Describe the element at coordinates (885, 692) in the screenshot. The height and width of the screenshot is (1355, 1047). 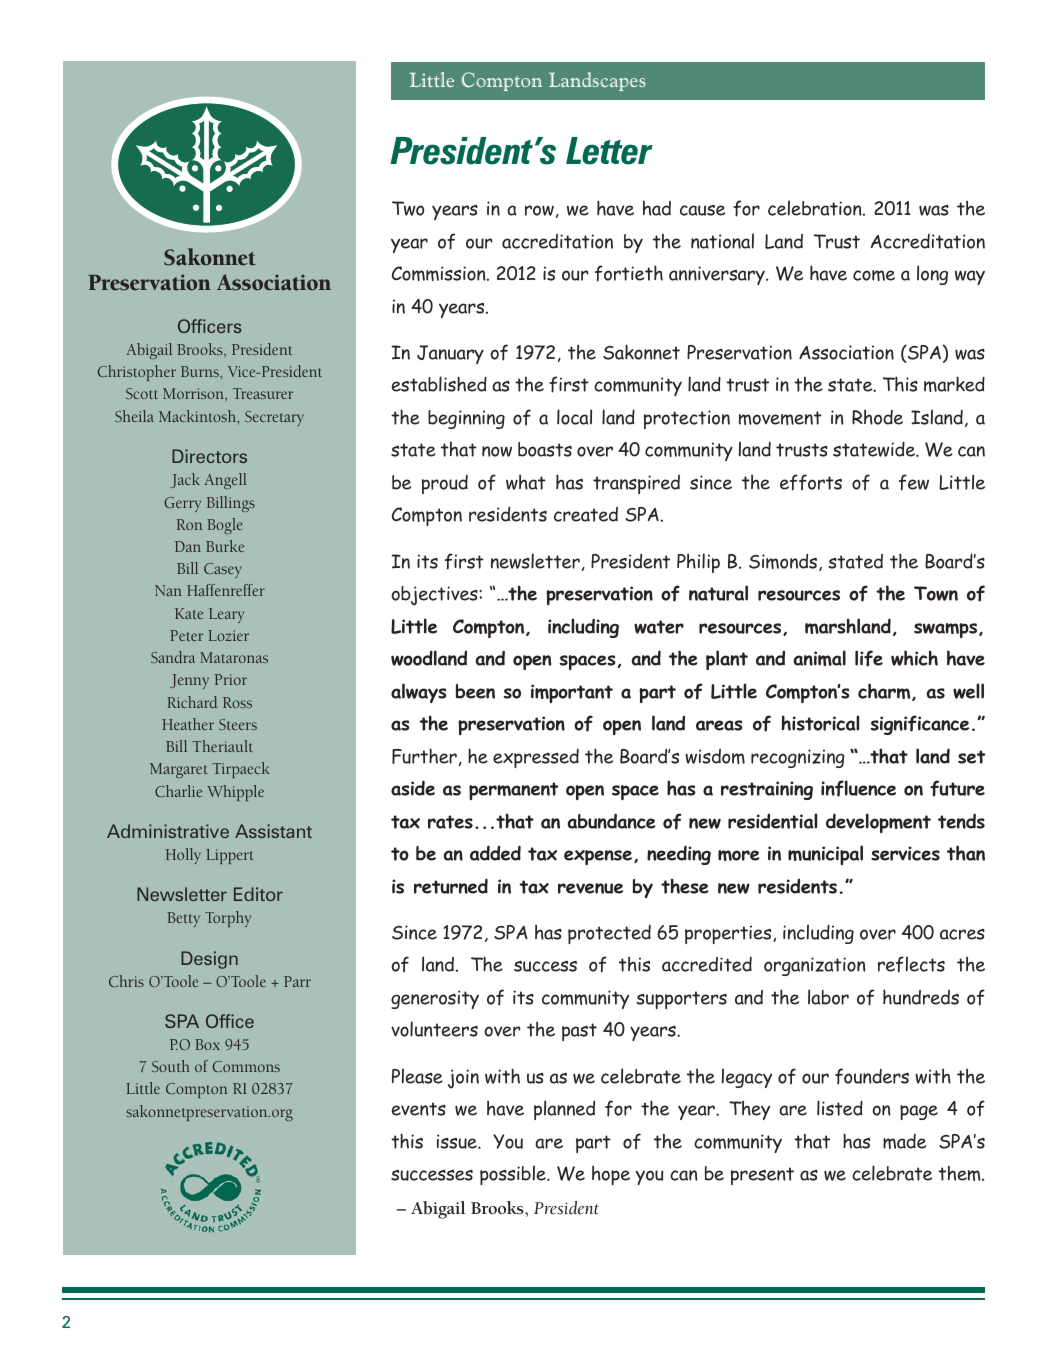
I see `charm` at that location.
